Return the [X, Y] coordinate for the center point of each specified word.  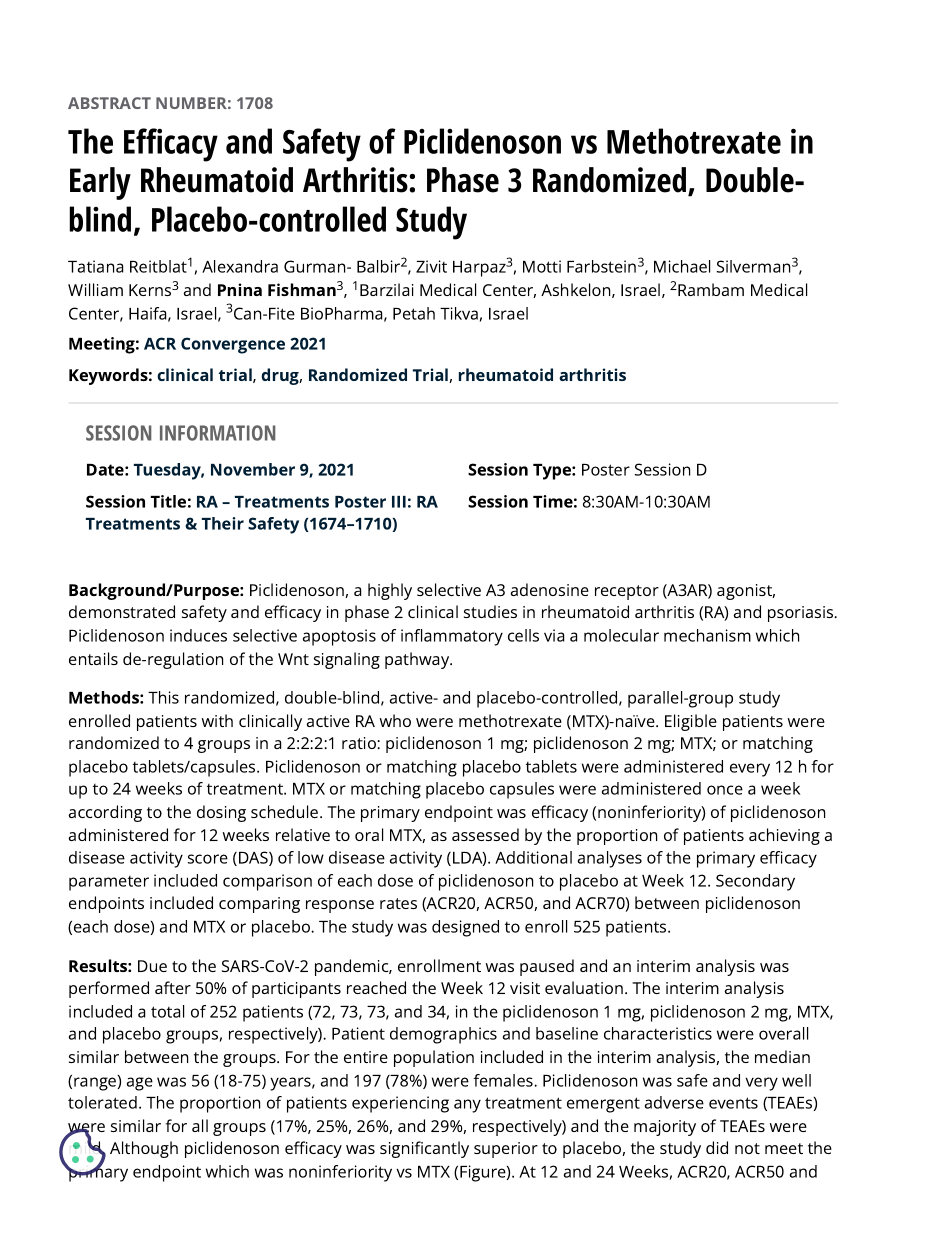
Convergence [233, 345]
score [208, 859]
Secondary [755, 882]
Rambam [711, 289]
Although [144, 1149]
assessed [485, 834]
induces [198, 635]
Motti [542, 266]
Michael [682, 266]
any [467, 1106]
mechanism [707, 635]
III [399, 502]
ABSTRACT [109, 103]
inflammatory [452, 637]
